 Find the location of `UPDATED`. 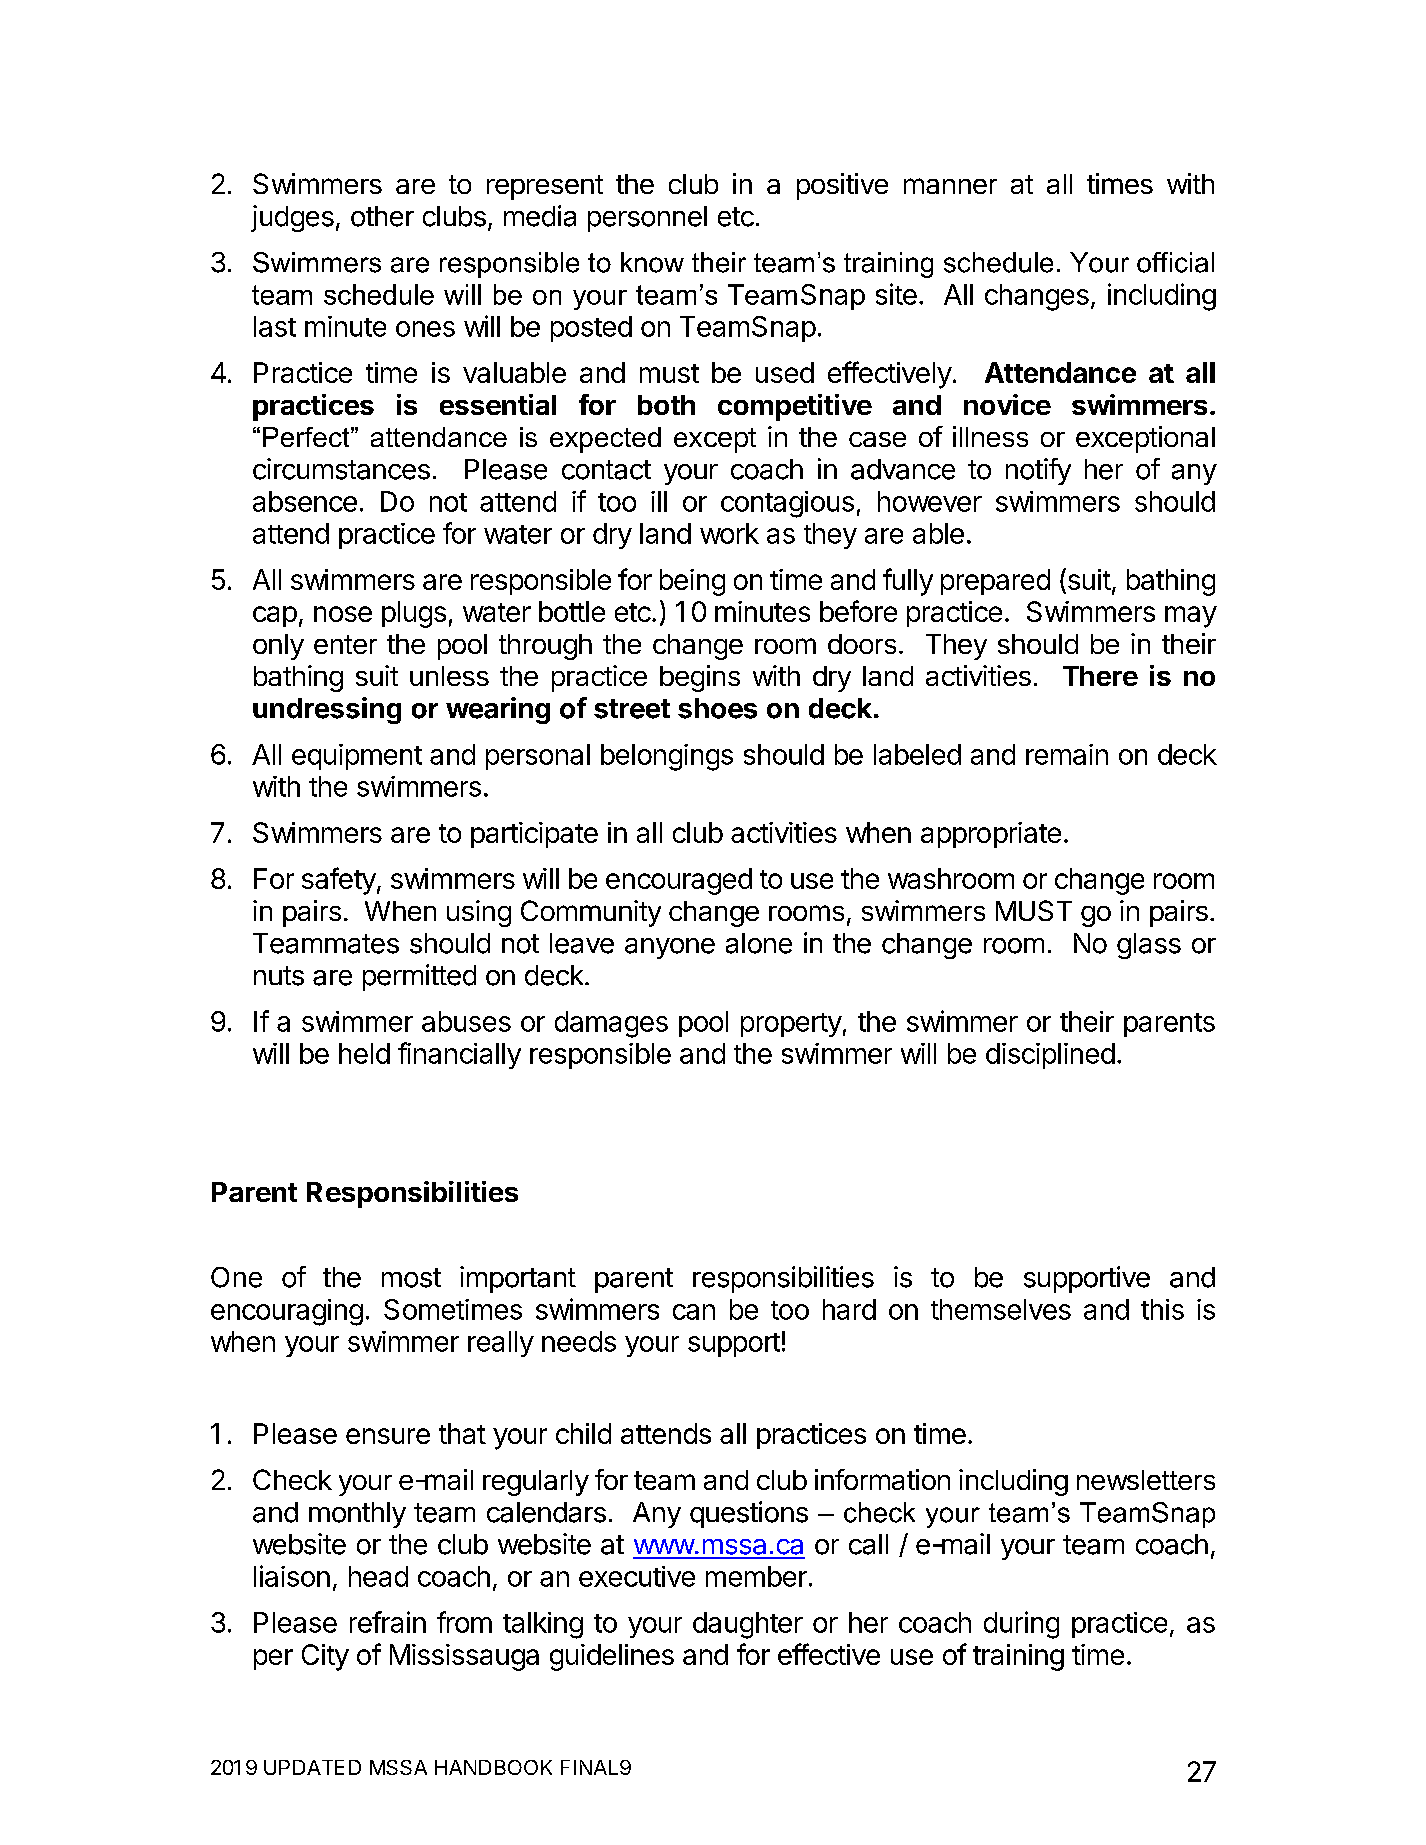

UPDATED is located at coordinates (312, 1767).
